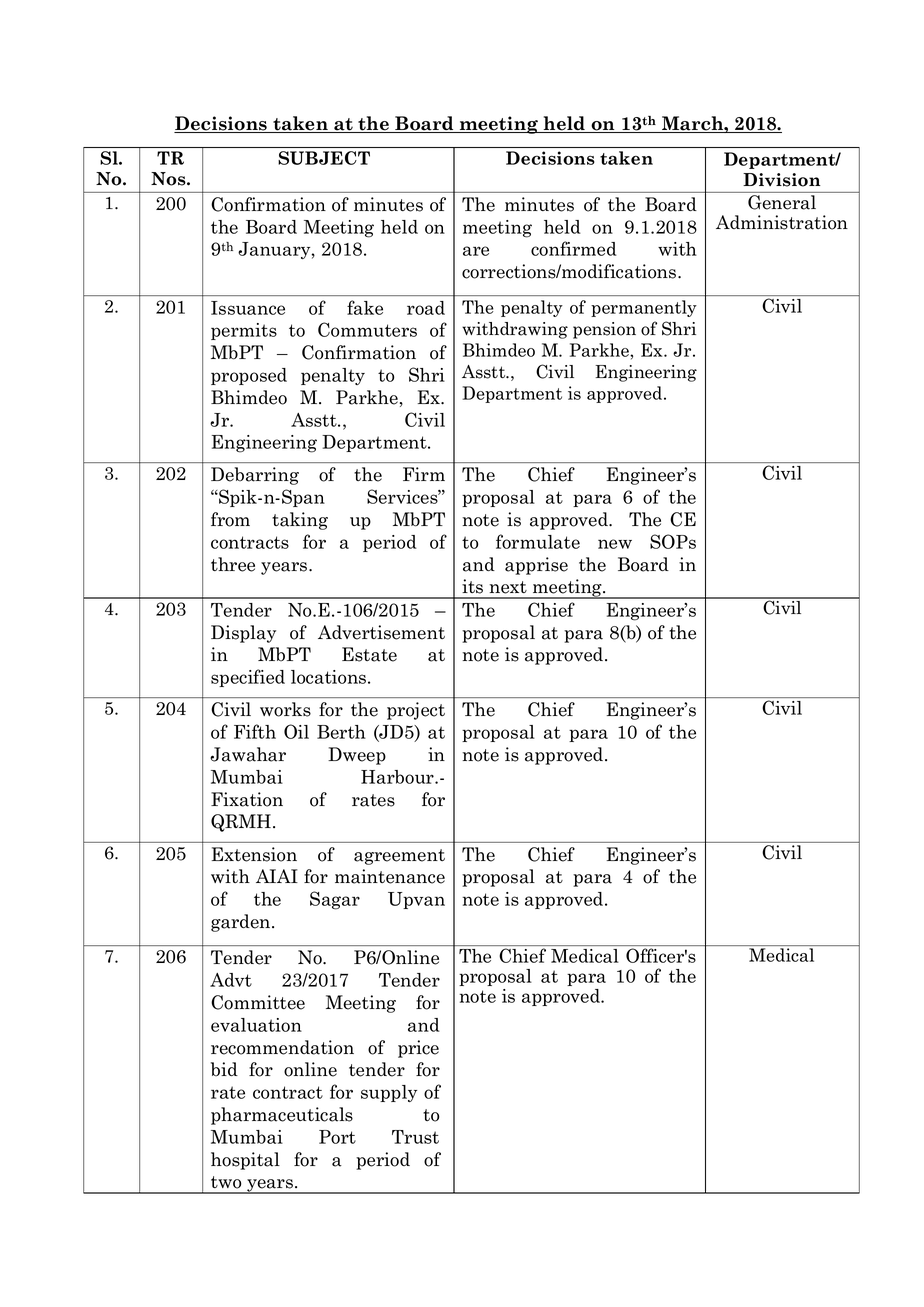 Image resolution: width=924 pixels, height=1307 pixels. Describe the element at coordinates (476, 251) in the image. I see `are` at that location.
